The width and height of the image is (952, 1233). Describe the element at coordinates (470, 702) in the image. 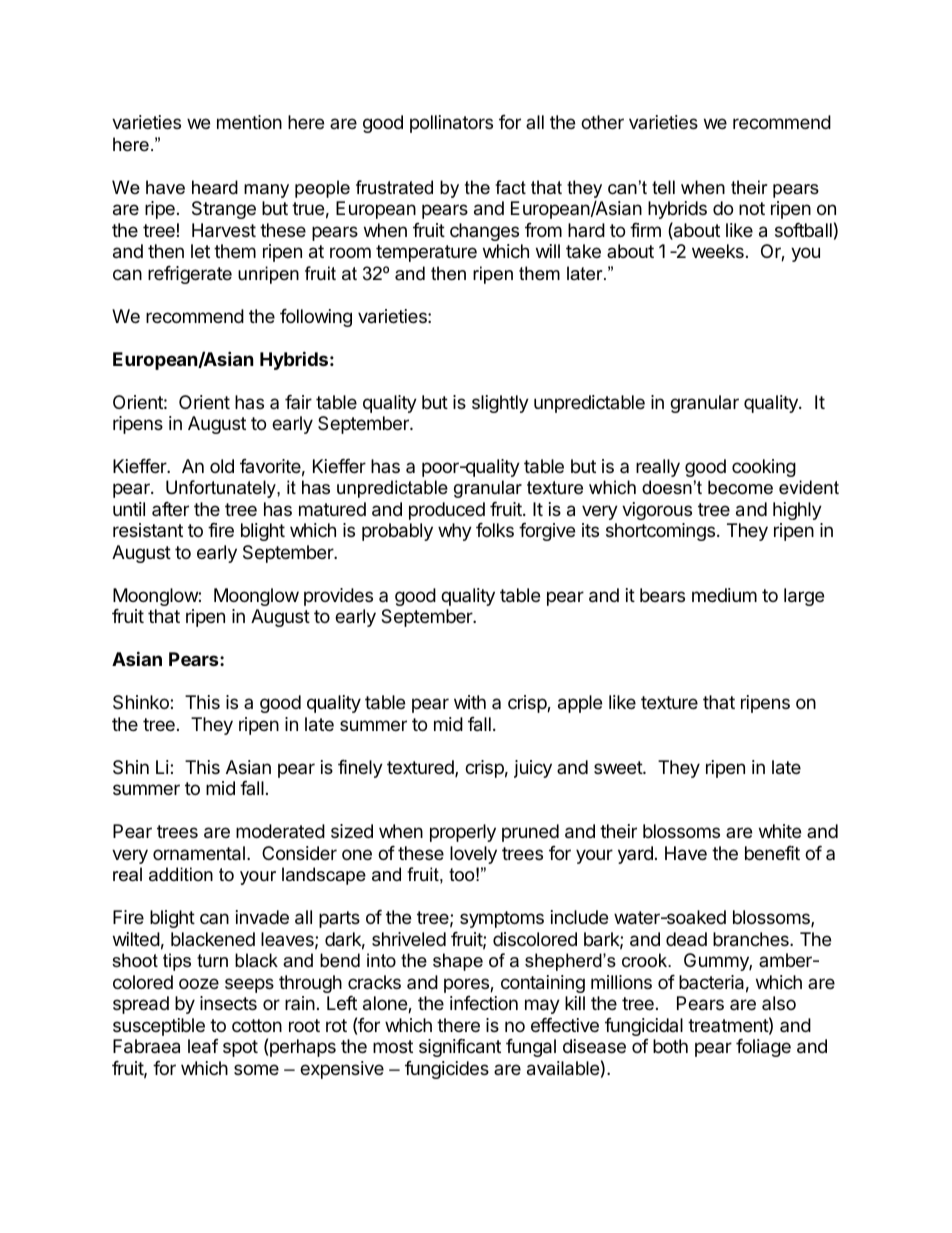

I see `with` at that location.
